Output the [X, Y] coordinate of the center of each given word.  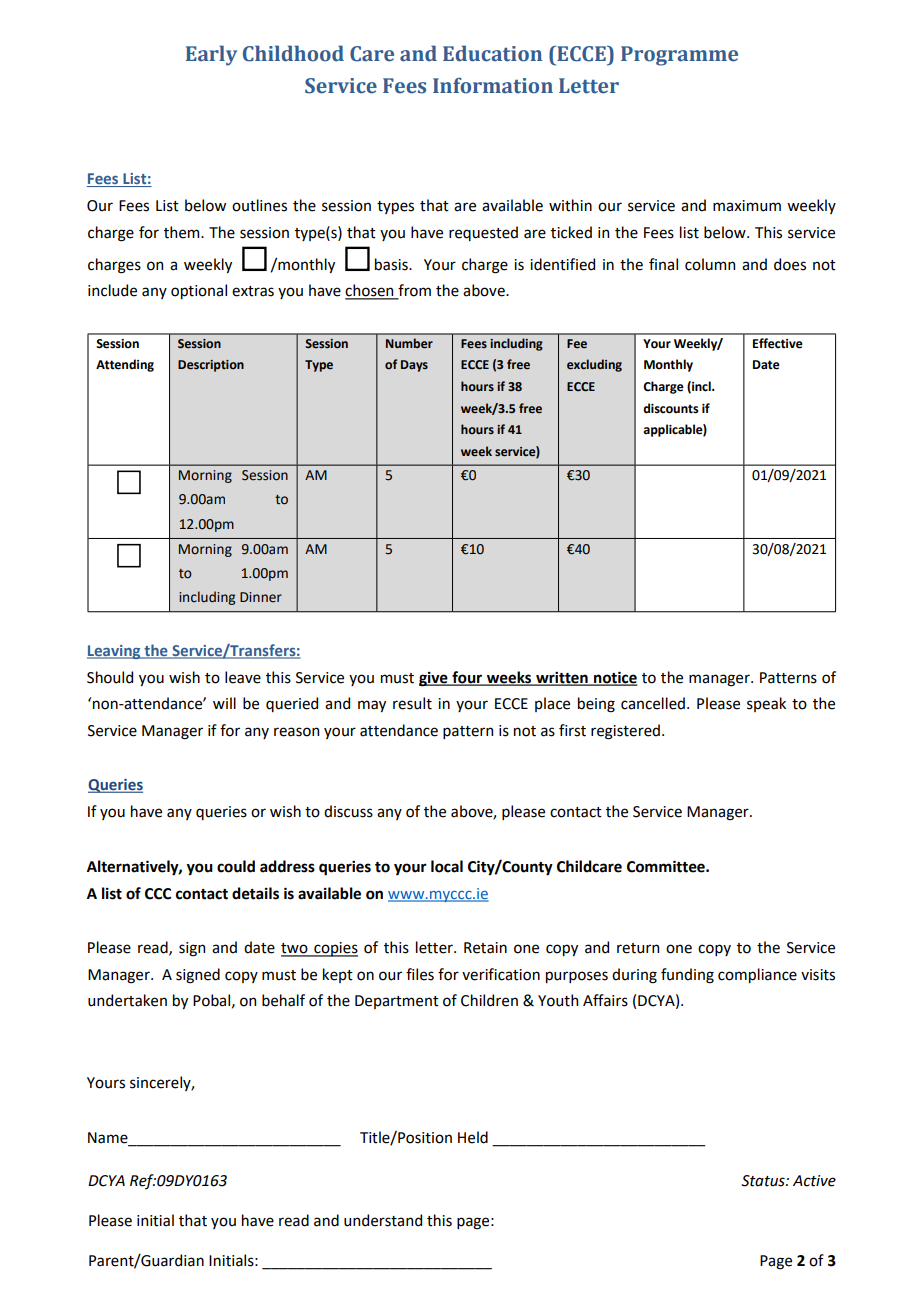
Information [493, 85]
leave [243, 677]
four [467, 678]
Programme [679, 56]
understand [383, 1220]
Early [211, 55]
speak [766, 704]
